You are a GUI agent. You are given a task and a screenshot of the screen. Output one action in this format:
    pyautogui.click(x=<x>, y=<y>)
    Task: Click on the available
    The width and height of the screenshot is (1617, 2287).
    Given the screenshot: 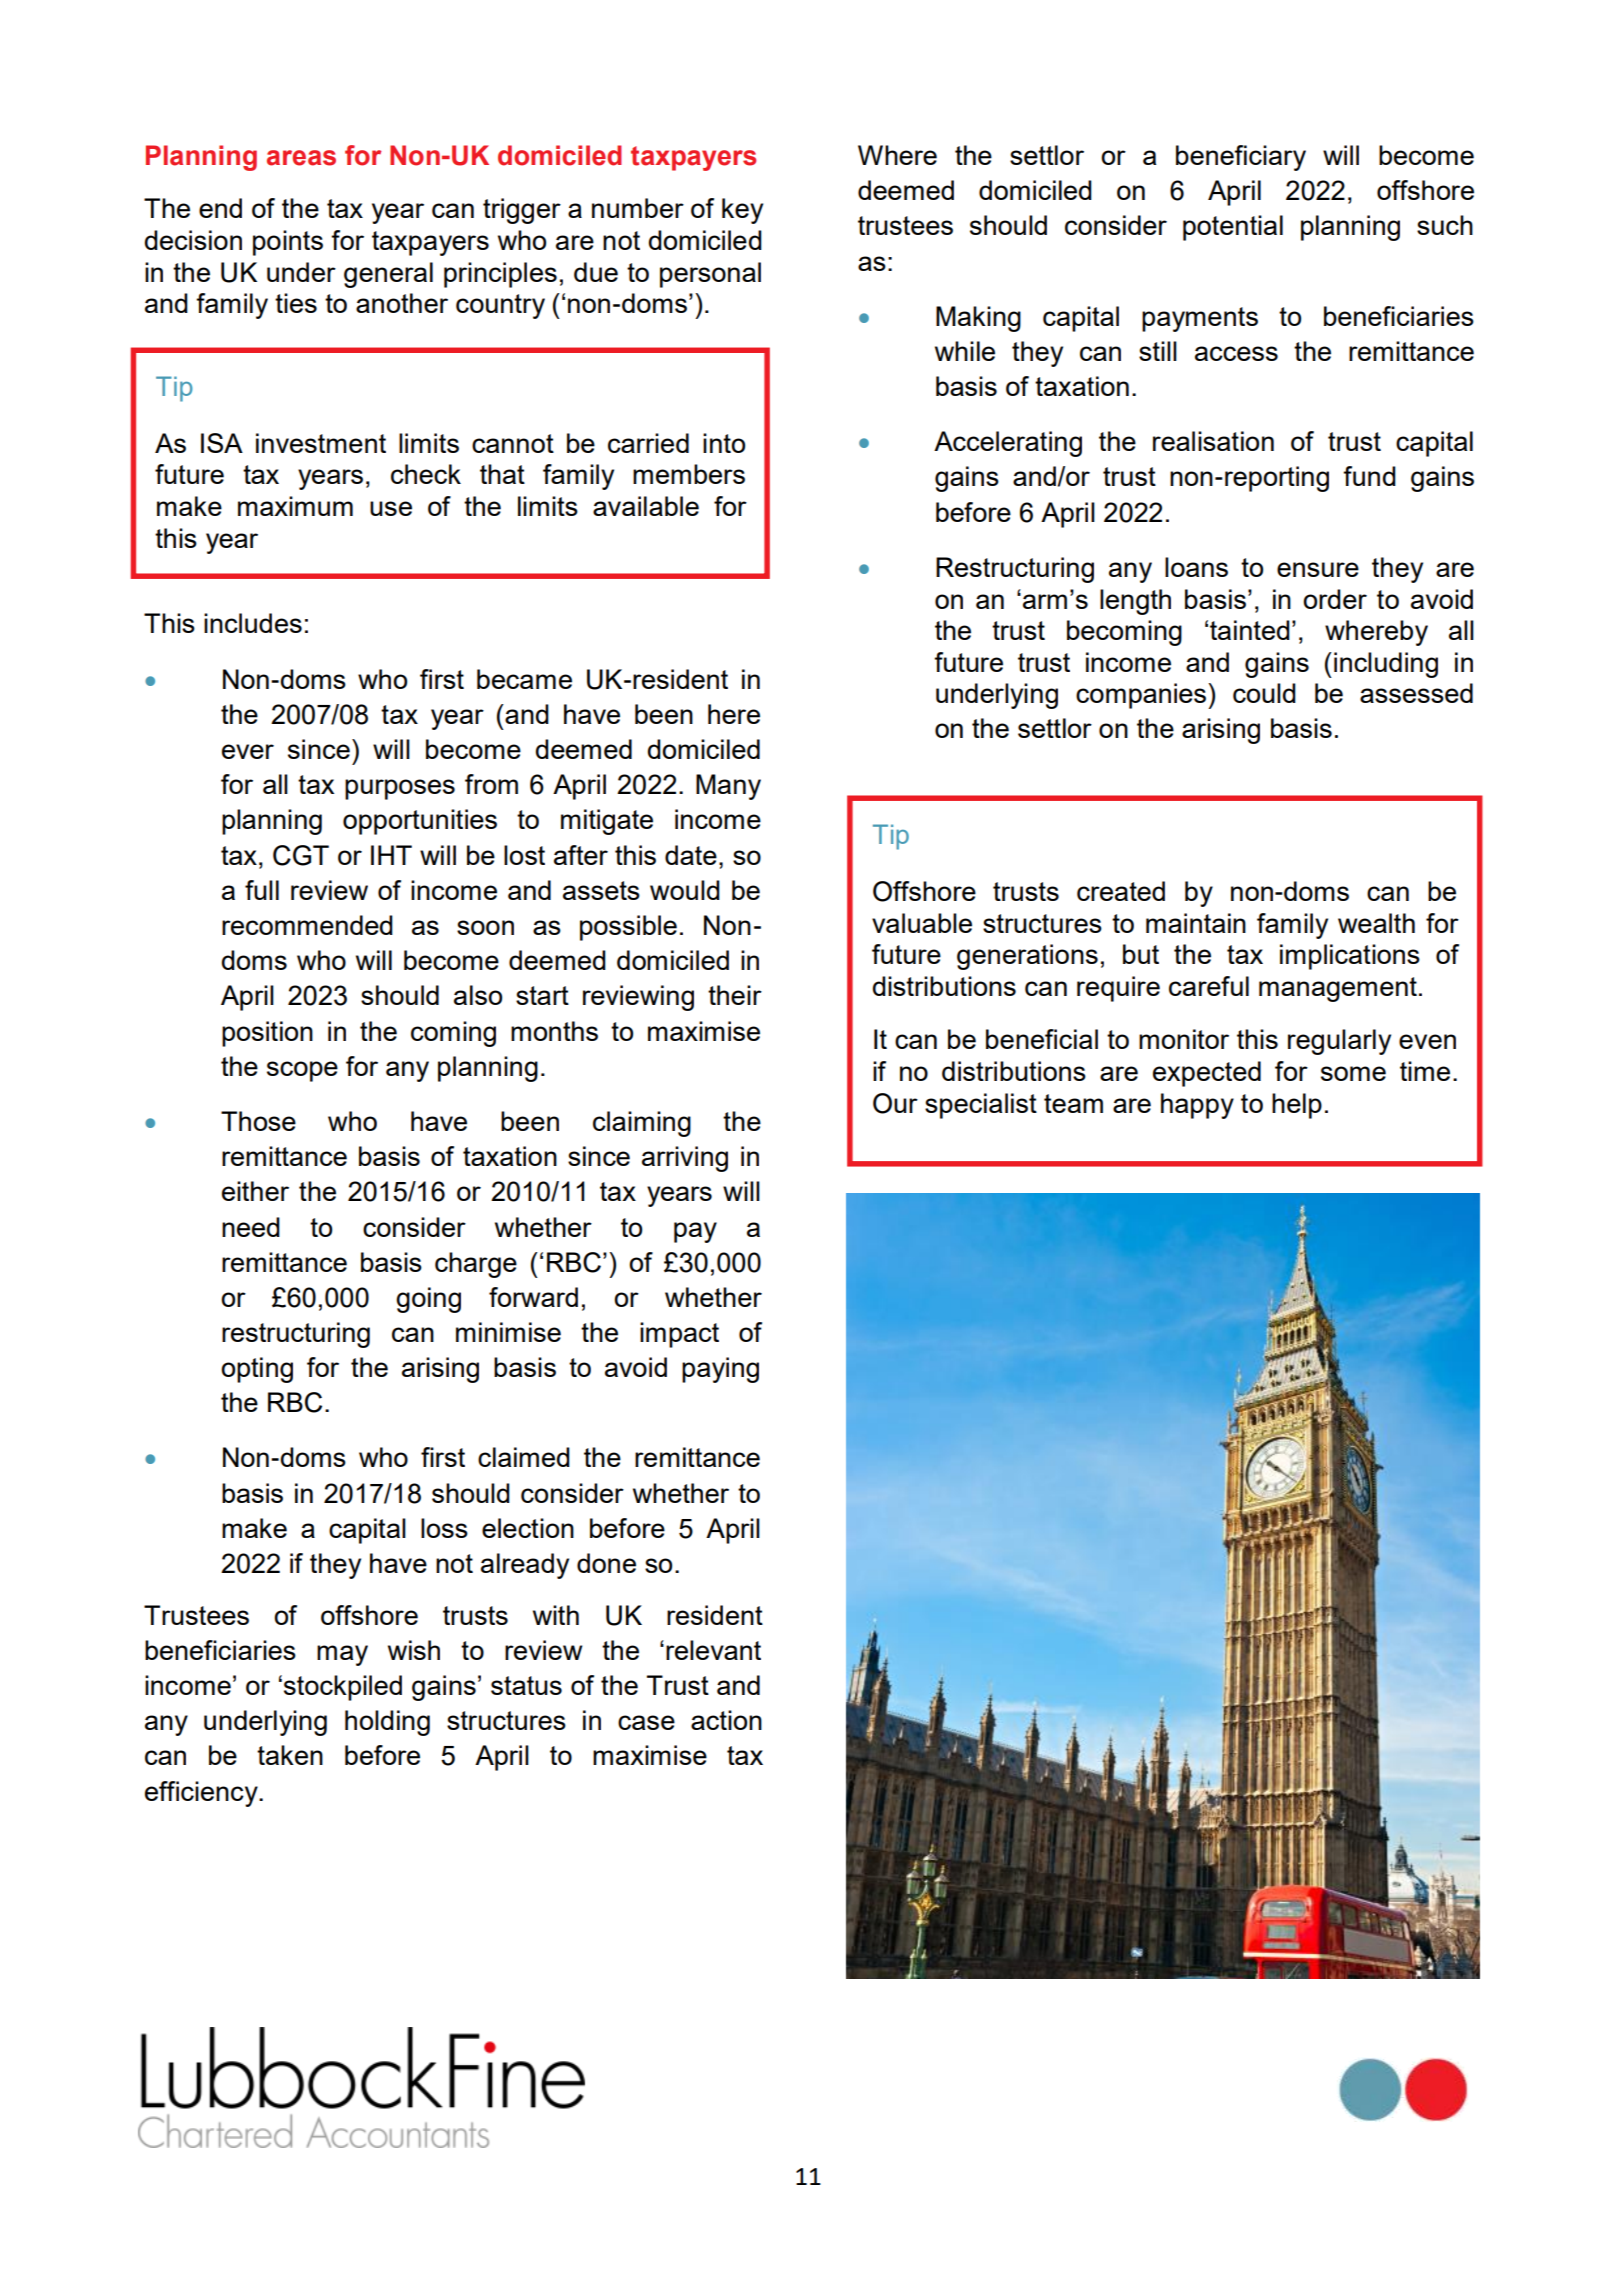 What is the action you would take?
    pyautogui.click(x=646, y=506)
